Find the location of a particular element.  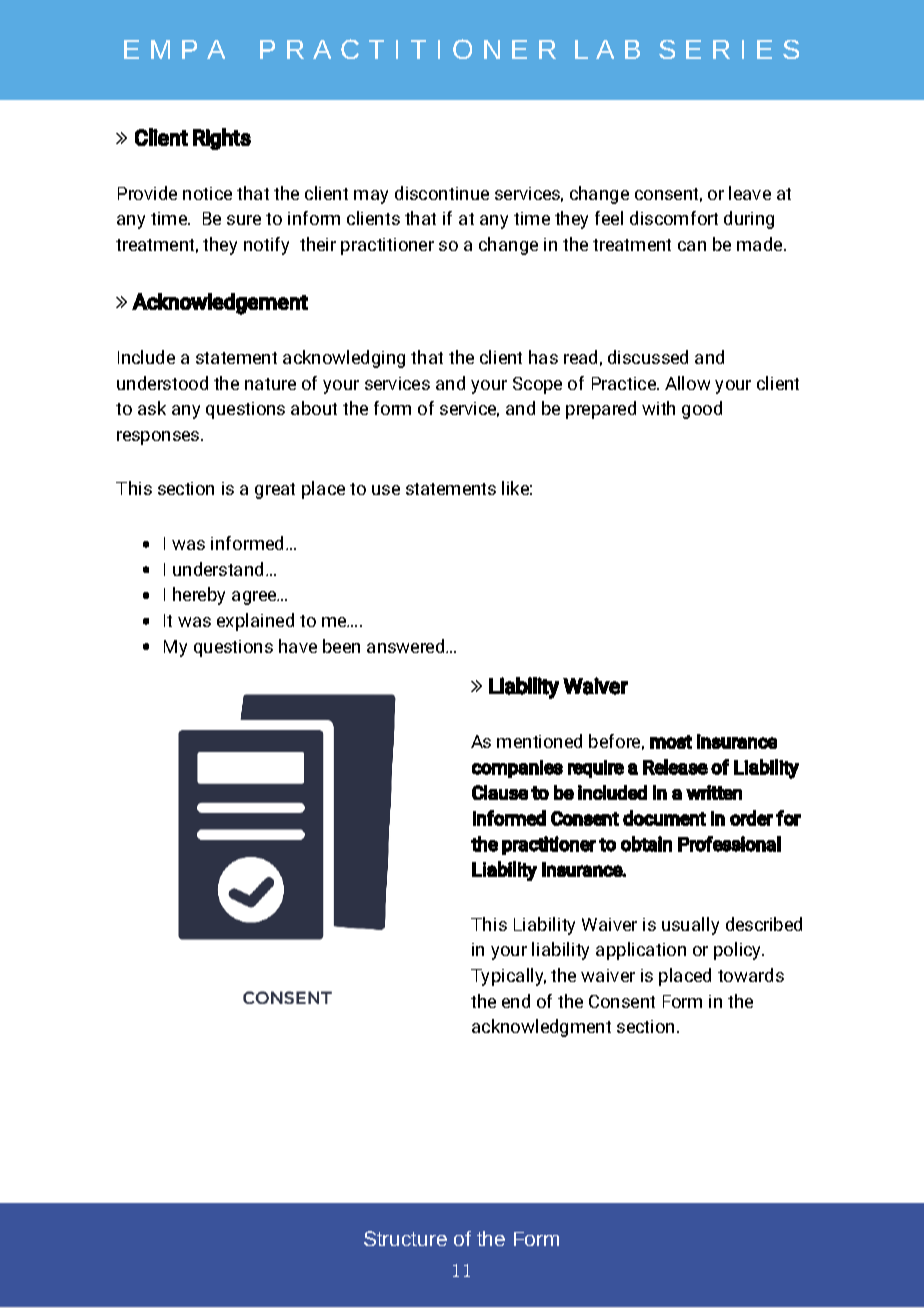

discomfort is located at coordinates (674, 218).
